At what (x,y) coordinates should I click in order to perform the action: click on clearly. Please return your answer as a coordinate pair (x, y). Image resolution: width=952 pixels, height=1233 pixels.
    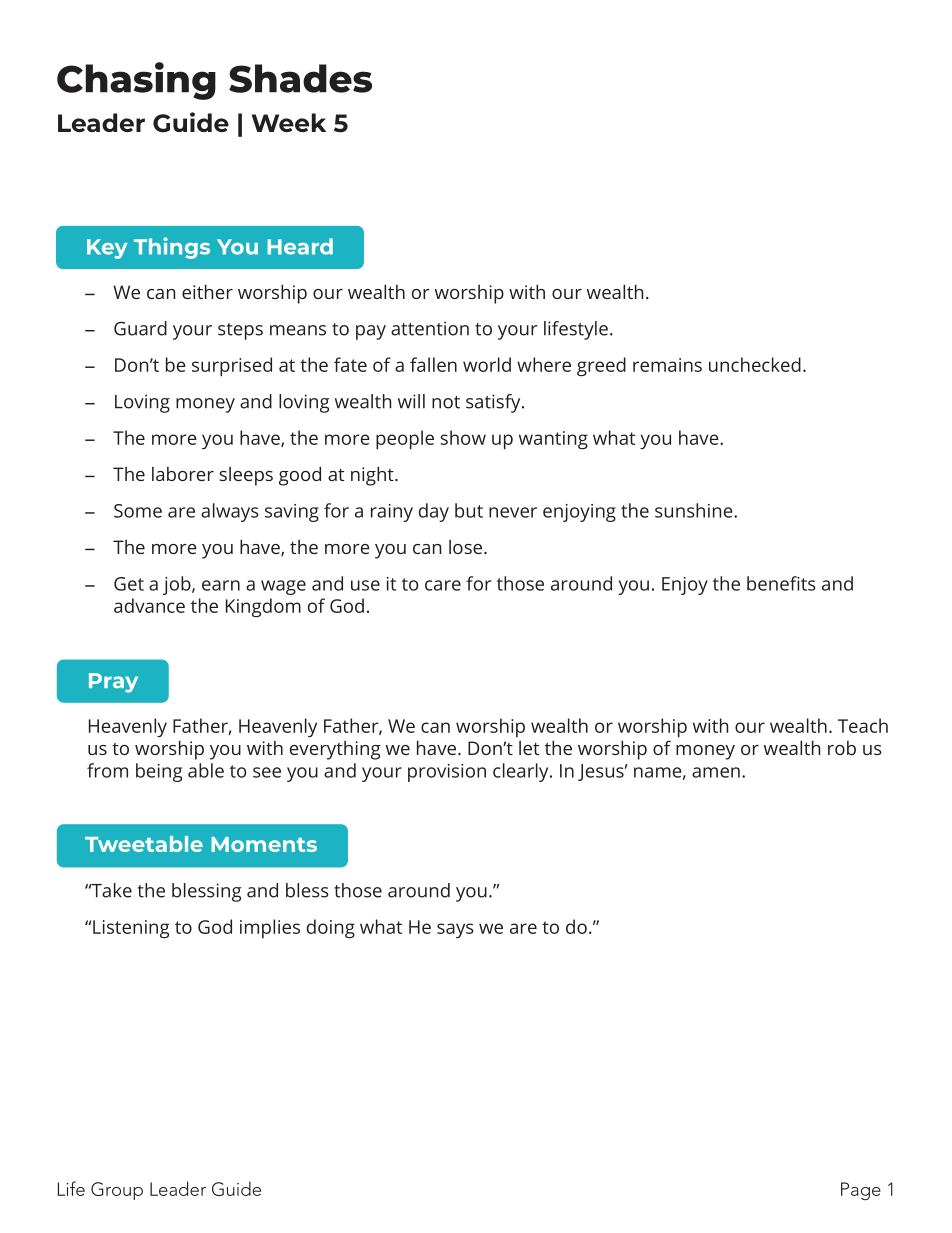
    Looking at the image, I should click on (522, 772).
